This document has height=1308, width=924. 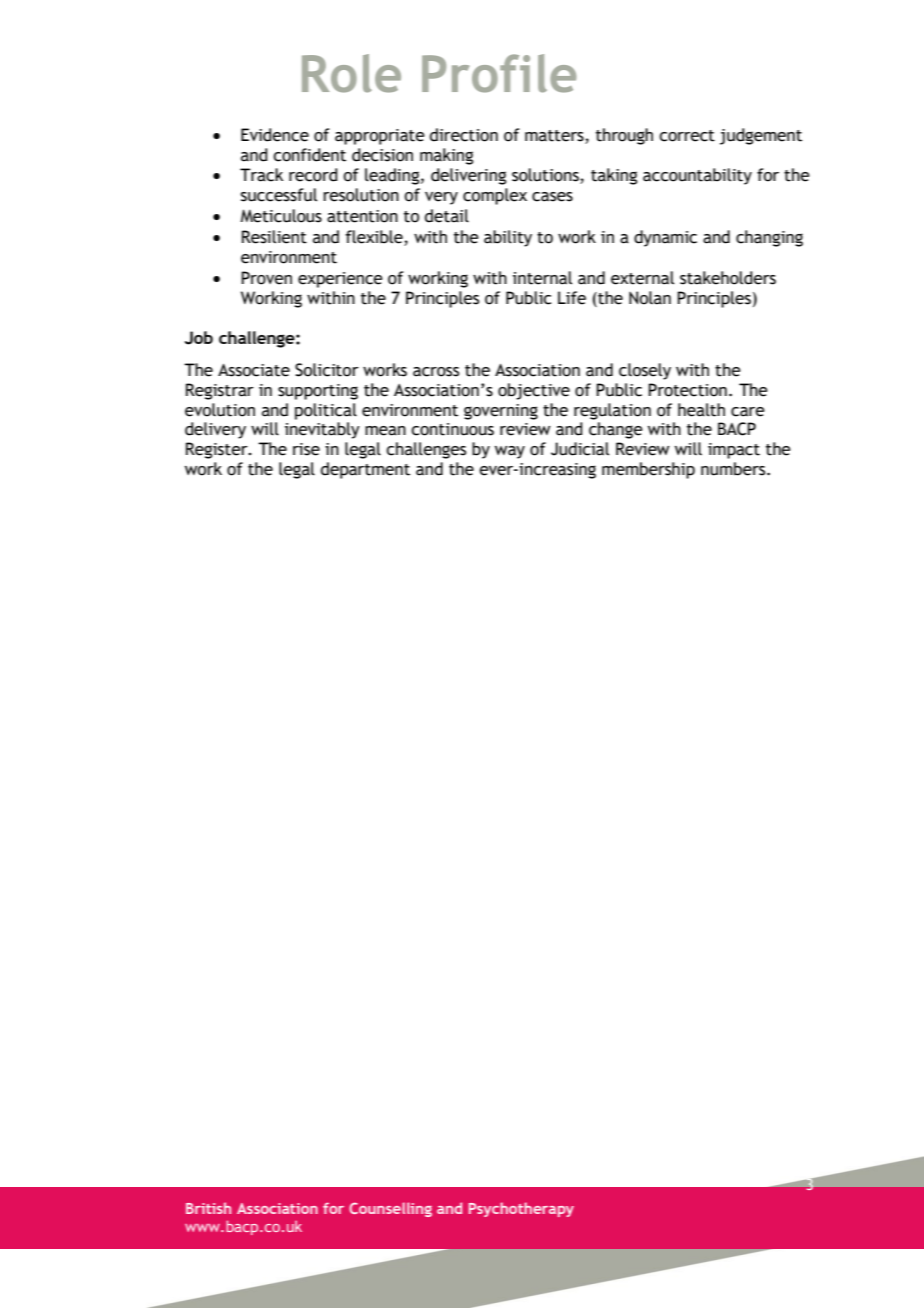 What do you see at coordinates (275, 135) in the document?
I see `Evidence` at bounding box center [275, 135].
